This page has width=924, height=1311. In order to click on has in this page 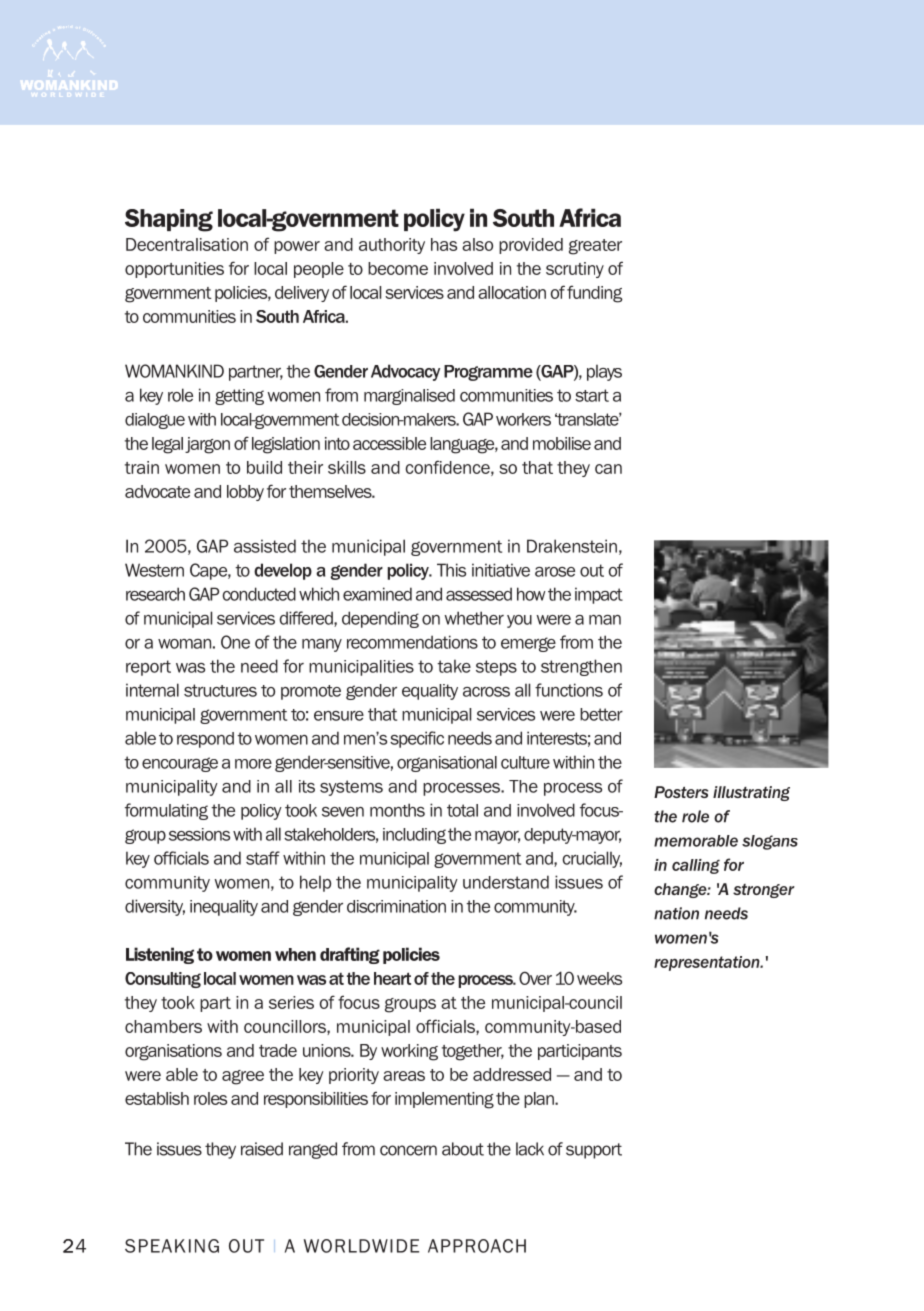, I will do `click(444, 244)`.
